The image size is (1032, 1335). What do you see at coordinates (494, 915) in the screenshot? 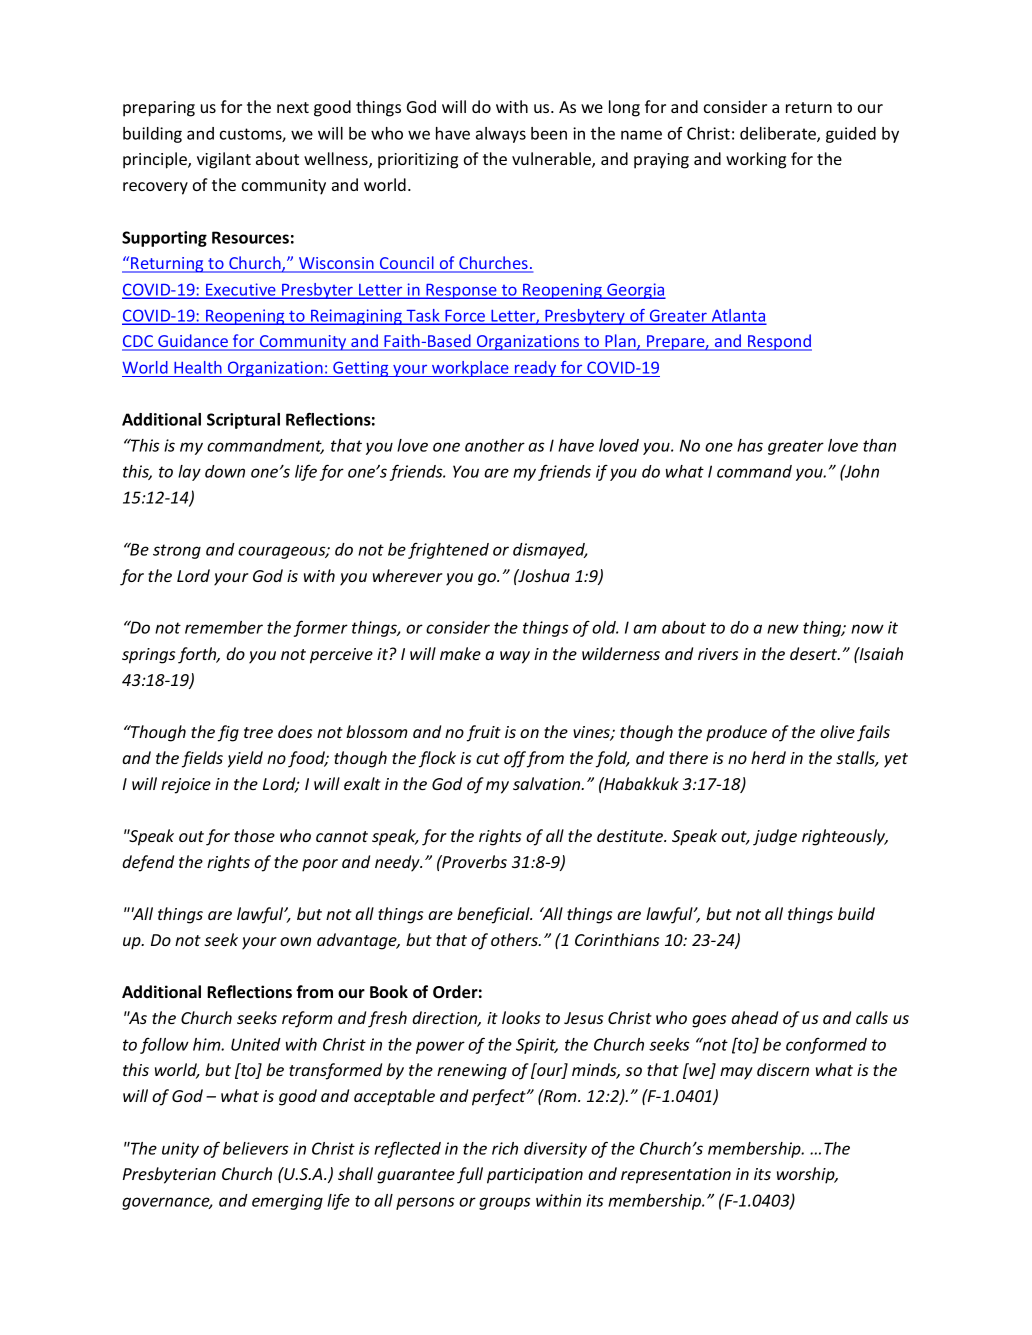
I see `beneficial` at bounding box center [494, 915].
